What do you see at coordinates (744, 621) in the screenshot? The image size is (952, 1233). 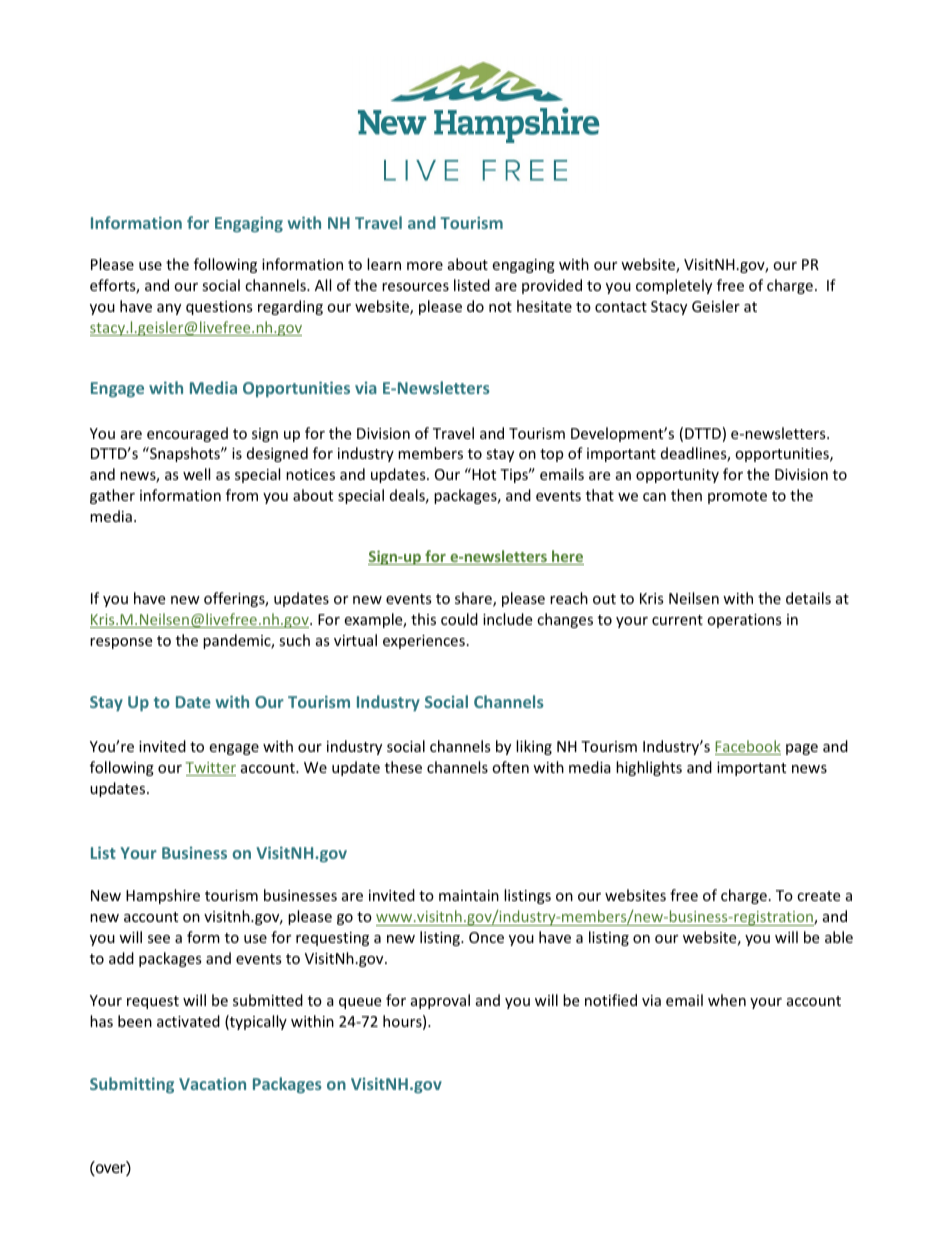 I see `operations` at bounding box center [744, 621].
